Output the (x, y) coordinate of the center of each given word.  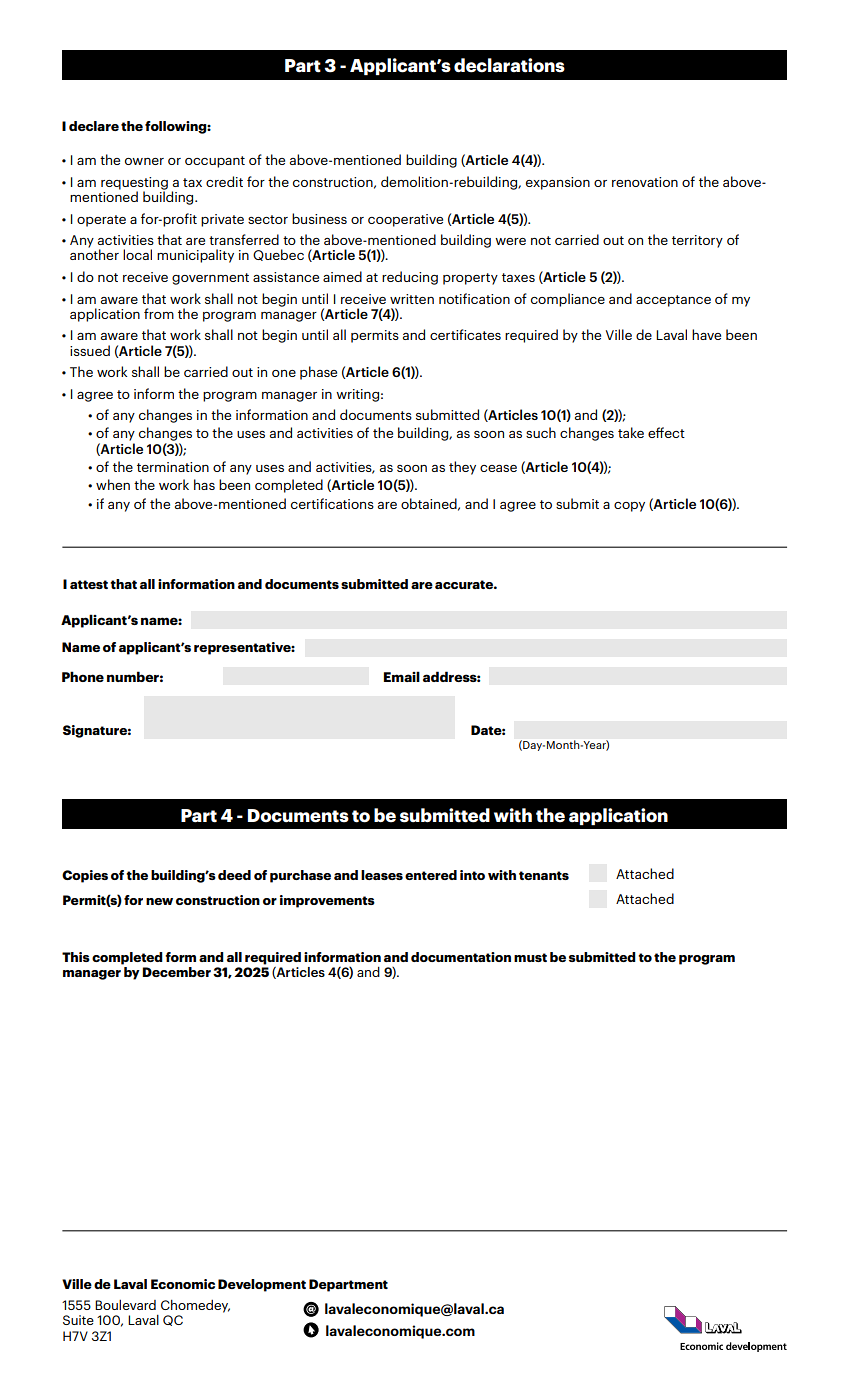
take (631, 432)
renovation (645, 182)
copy (629, 507)
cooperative (405, 220)
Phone (83, 676)
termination (173, 467)
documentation (461, 957)
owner (144, 161)
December (176, 972)
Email (402, 676)
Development (262, 1285)
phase (318, 373)
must (530, 957)
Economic (183, 1284)
